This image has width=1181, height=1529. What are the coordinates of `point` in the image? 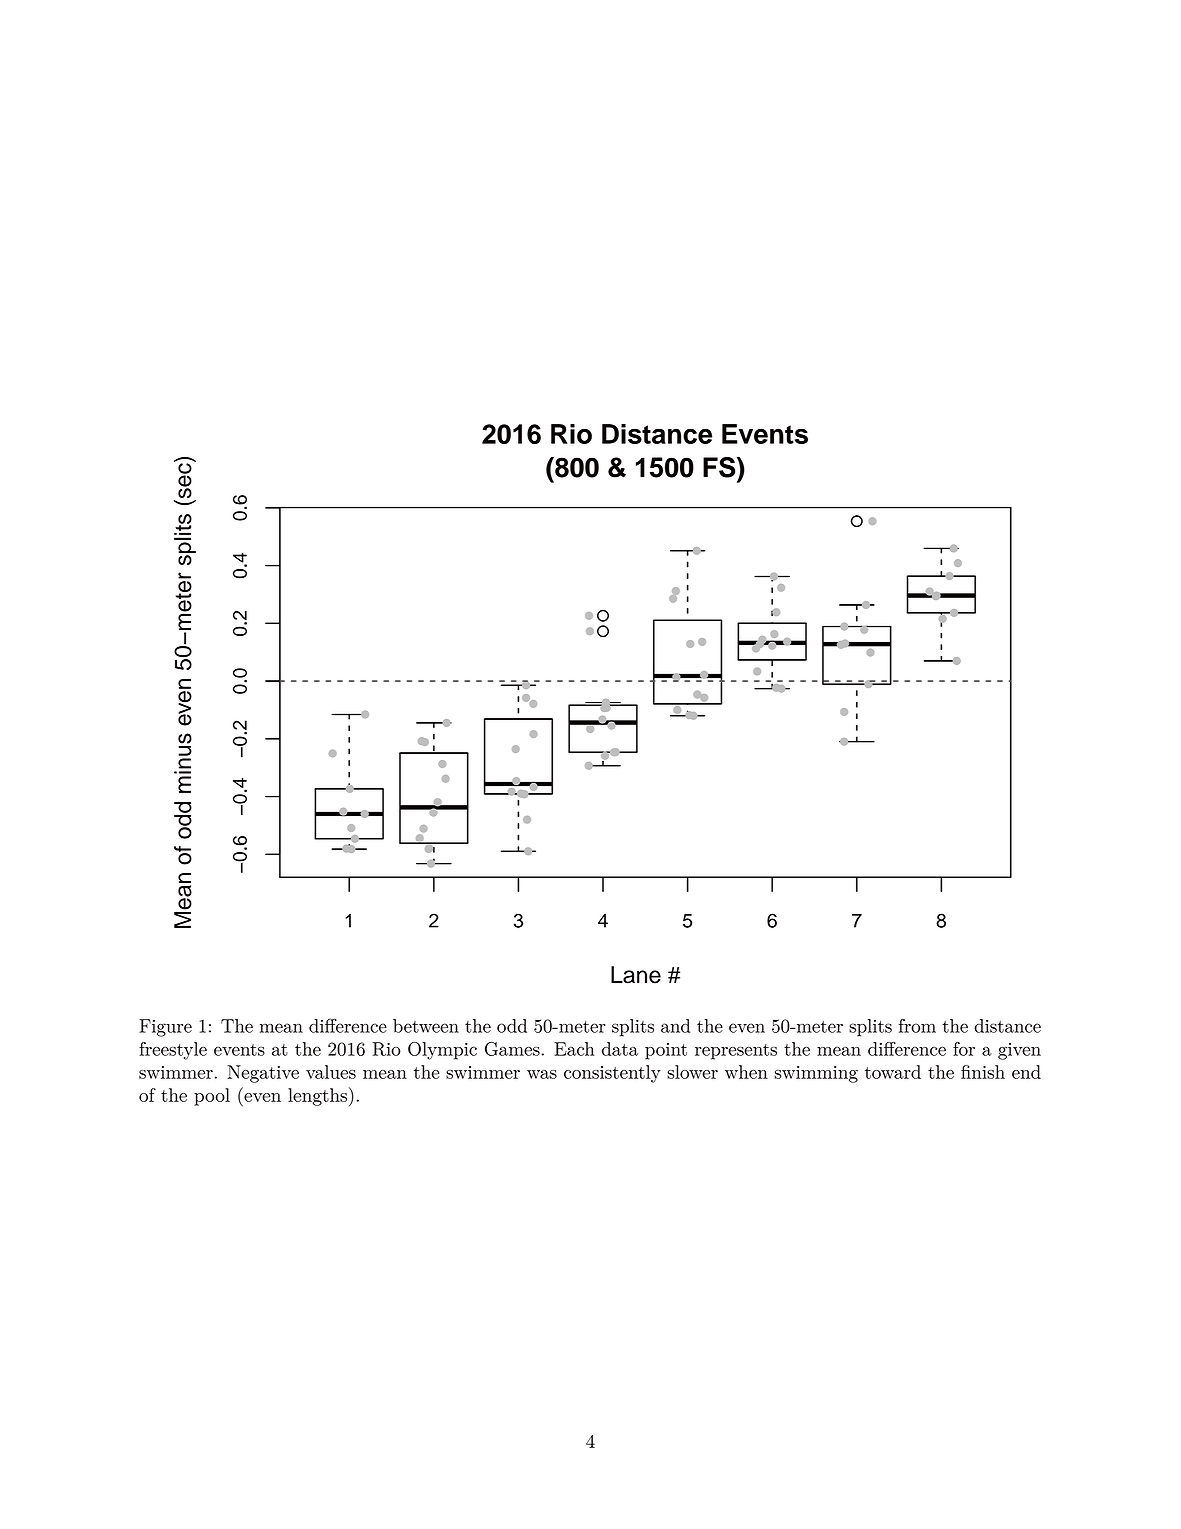 It's located at (666, 1051).
